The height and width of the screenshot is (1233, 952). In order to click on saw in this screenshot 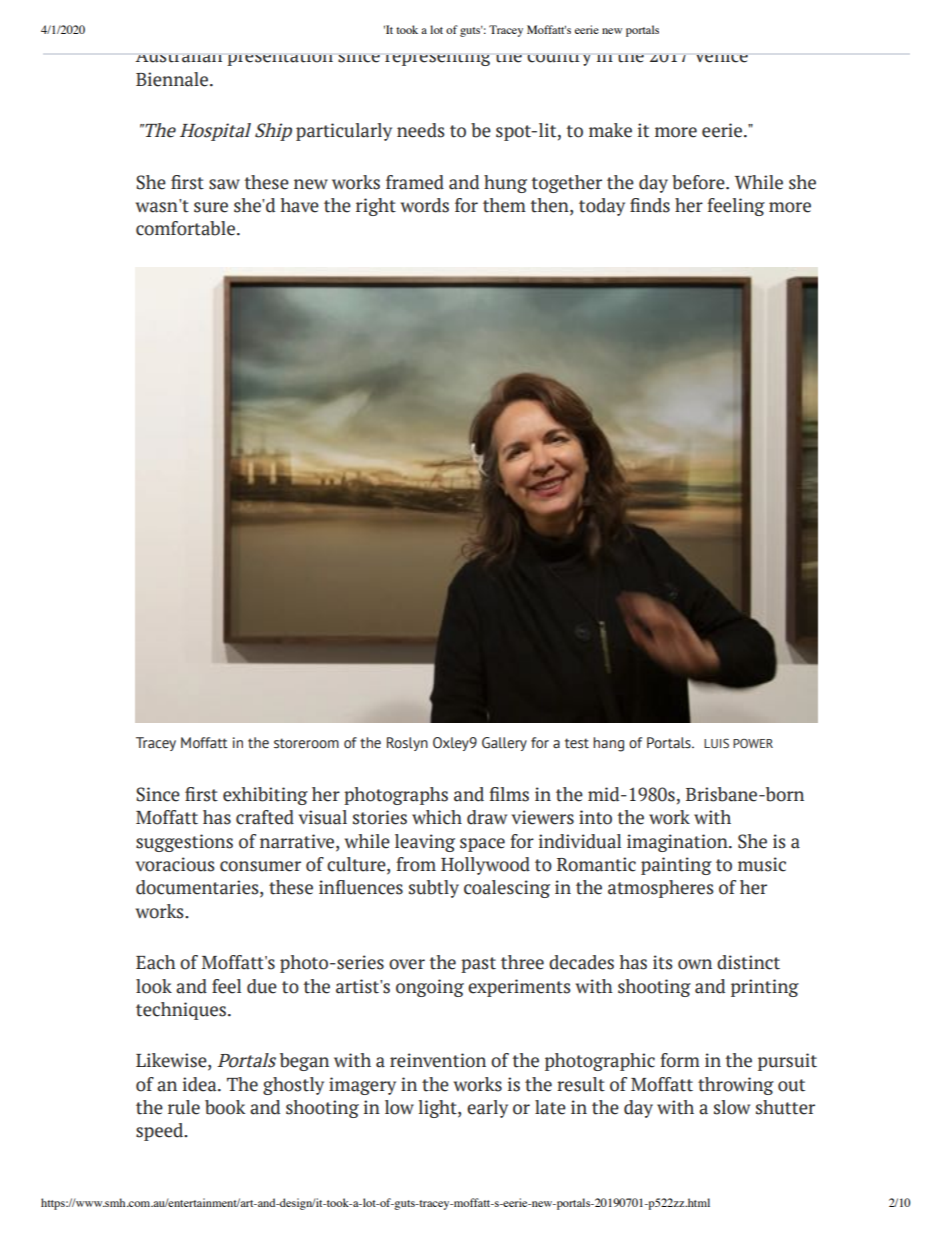, I will do `click(224, 184)`.
